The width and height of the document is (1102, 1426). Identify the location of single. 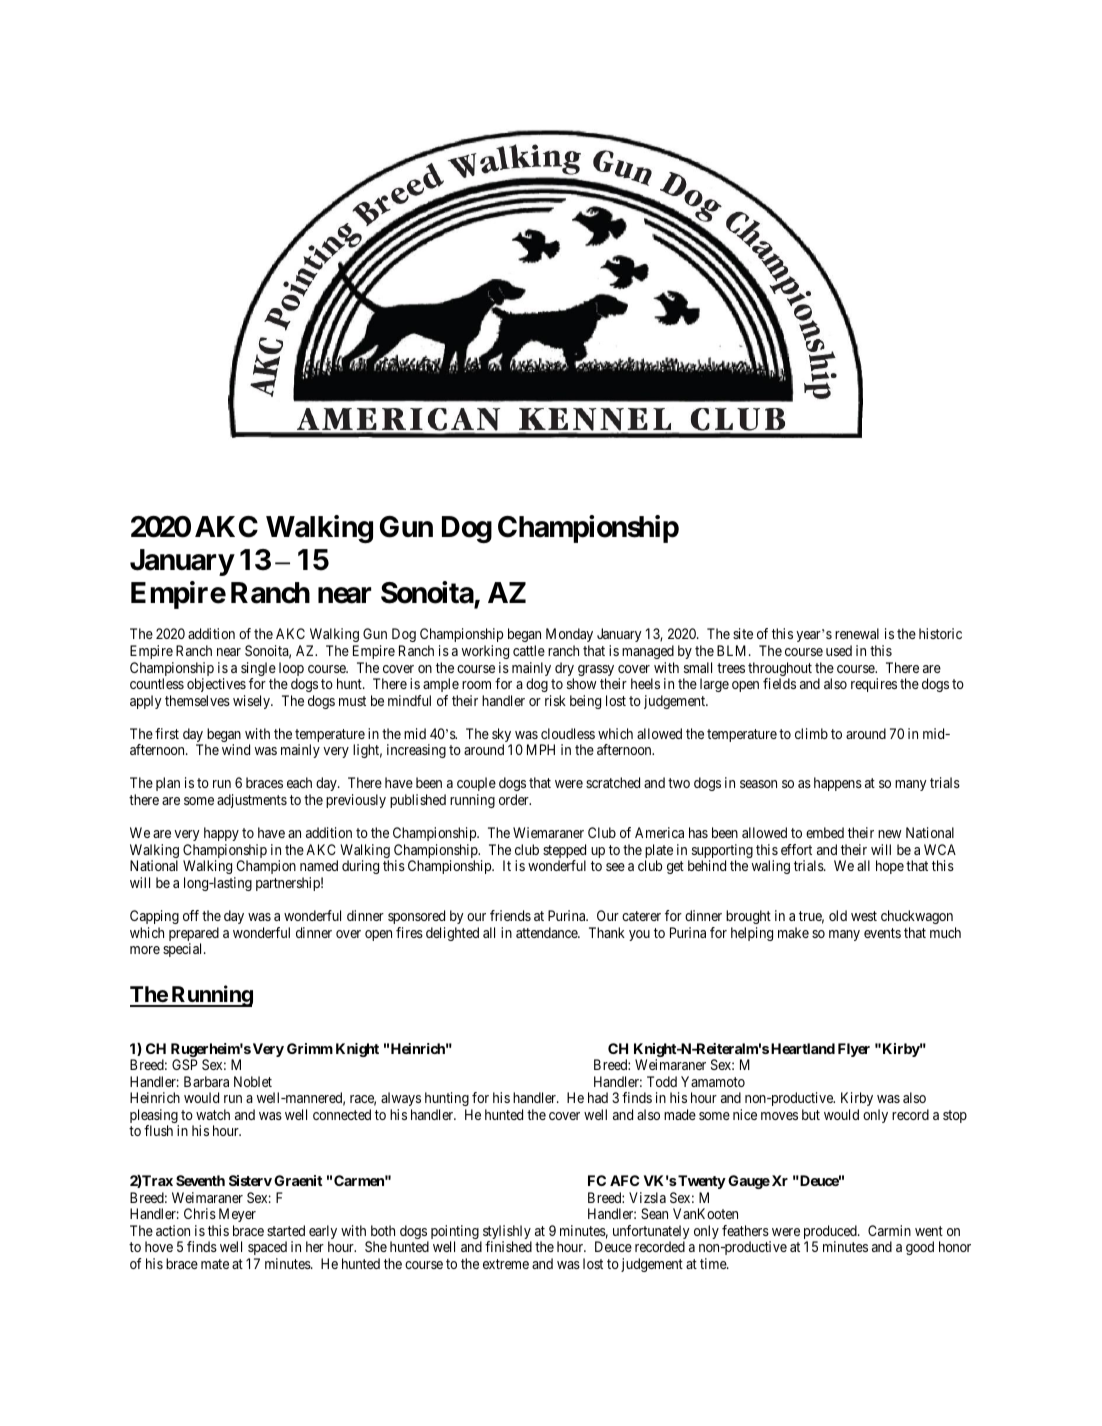
(258, 670).
